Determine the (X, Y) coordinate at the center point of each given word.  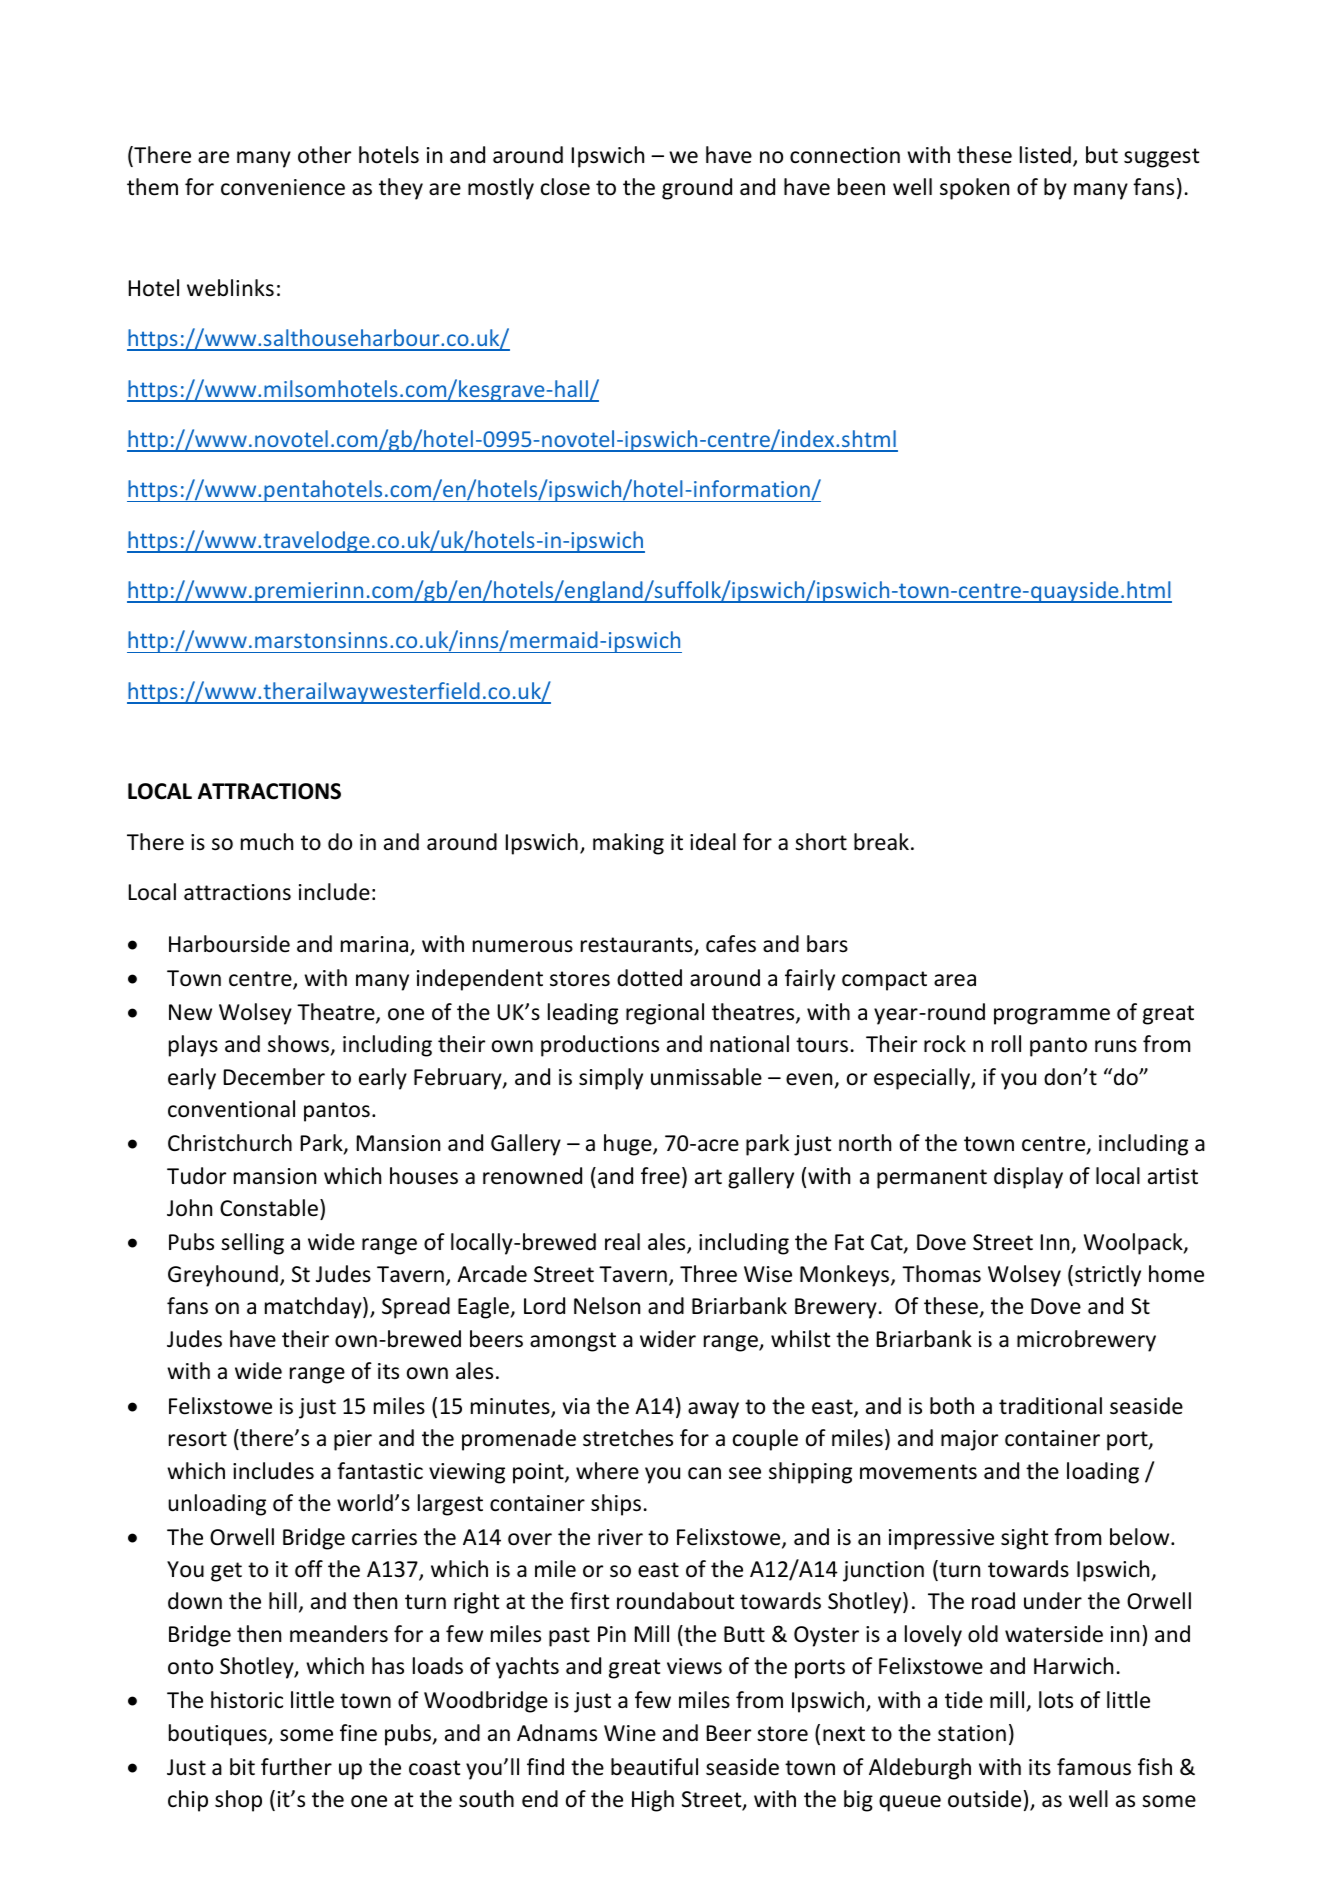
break (881, 842)
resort (198, 1439)
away (713, 1410)
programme (1052, 1016)
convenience (283, 187)
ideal (713, 842)
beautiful (654, 1767)
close (565, 187)
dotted (649, 978)
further (296, 1767)
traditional (1050, 1406)
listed (1045, 155)
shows (300, 1045)
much (267, 842)
